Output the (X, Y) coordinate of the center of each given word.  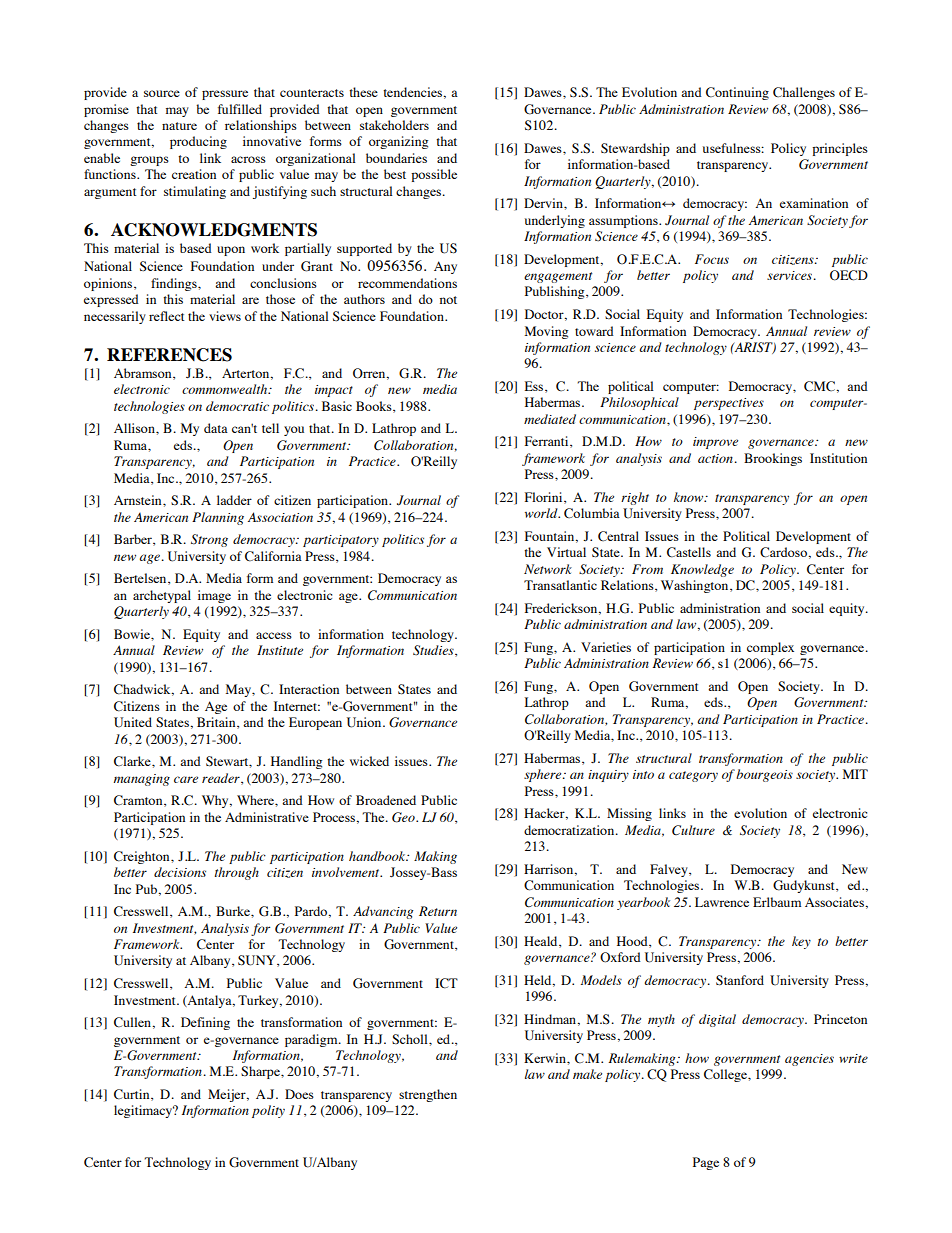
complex (770, 648)
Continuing (737, 93)
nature (179, 126)
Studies (434, 651)
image (214, 596)
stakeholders (394, 125)
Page (706, 1163)
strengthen (428, 1095)
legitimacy (144, 1111)
